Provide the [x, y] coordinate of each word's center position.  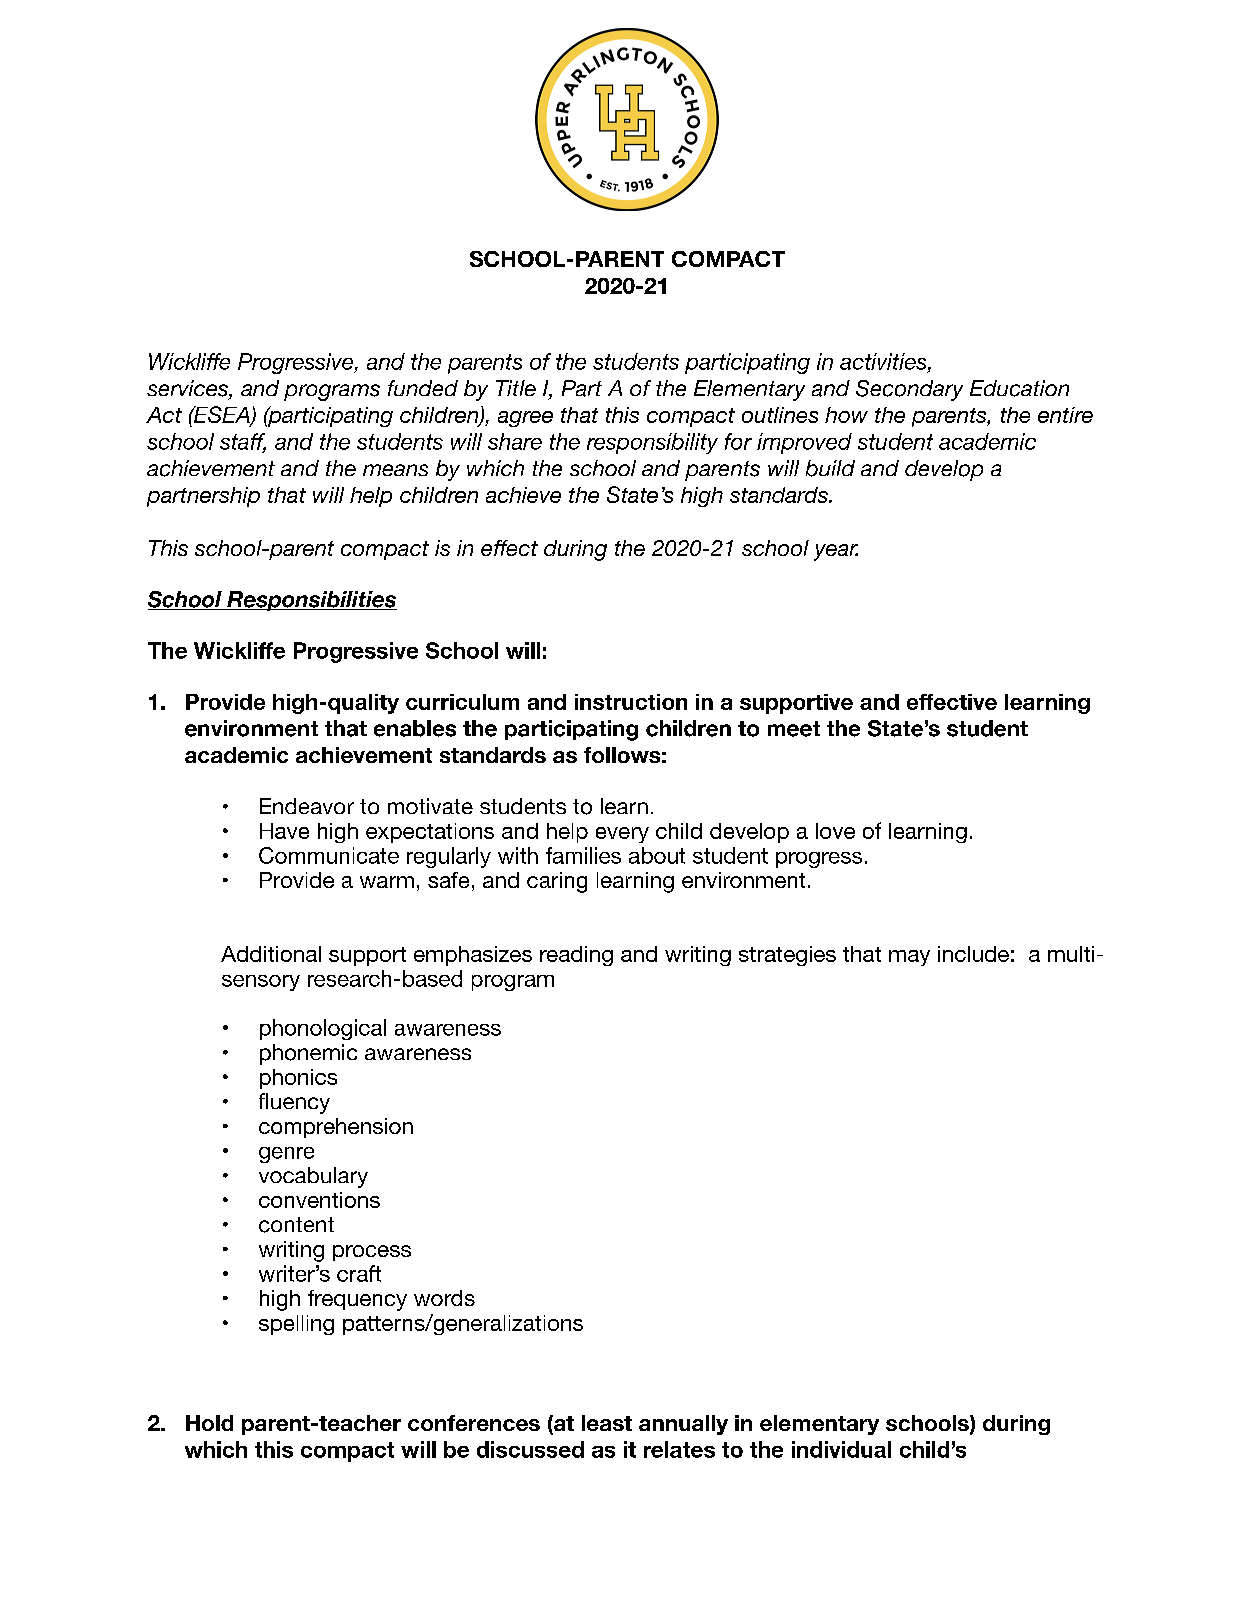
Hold [209, 1423]
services [188, 389]
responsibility [652, 443]
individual [841, 1449]
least [607, 1423]
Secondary [909, 390]
